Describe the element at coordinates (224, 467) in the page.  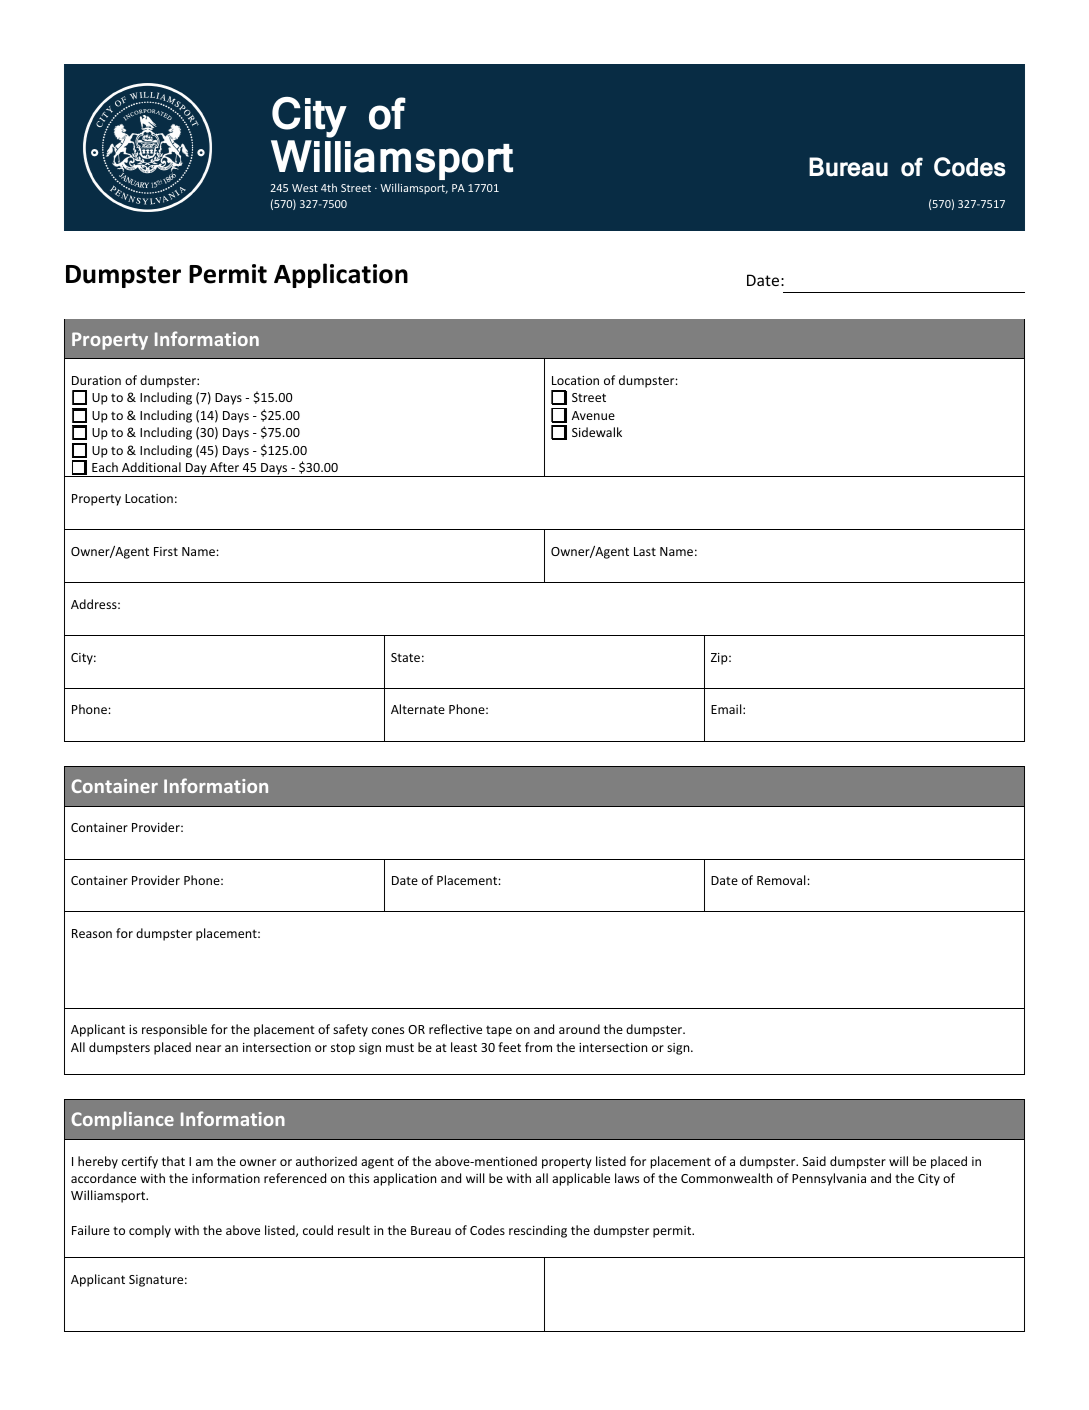
I see `After` at that location.
